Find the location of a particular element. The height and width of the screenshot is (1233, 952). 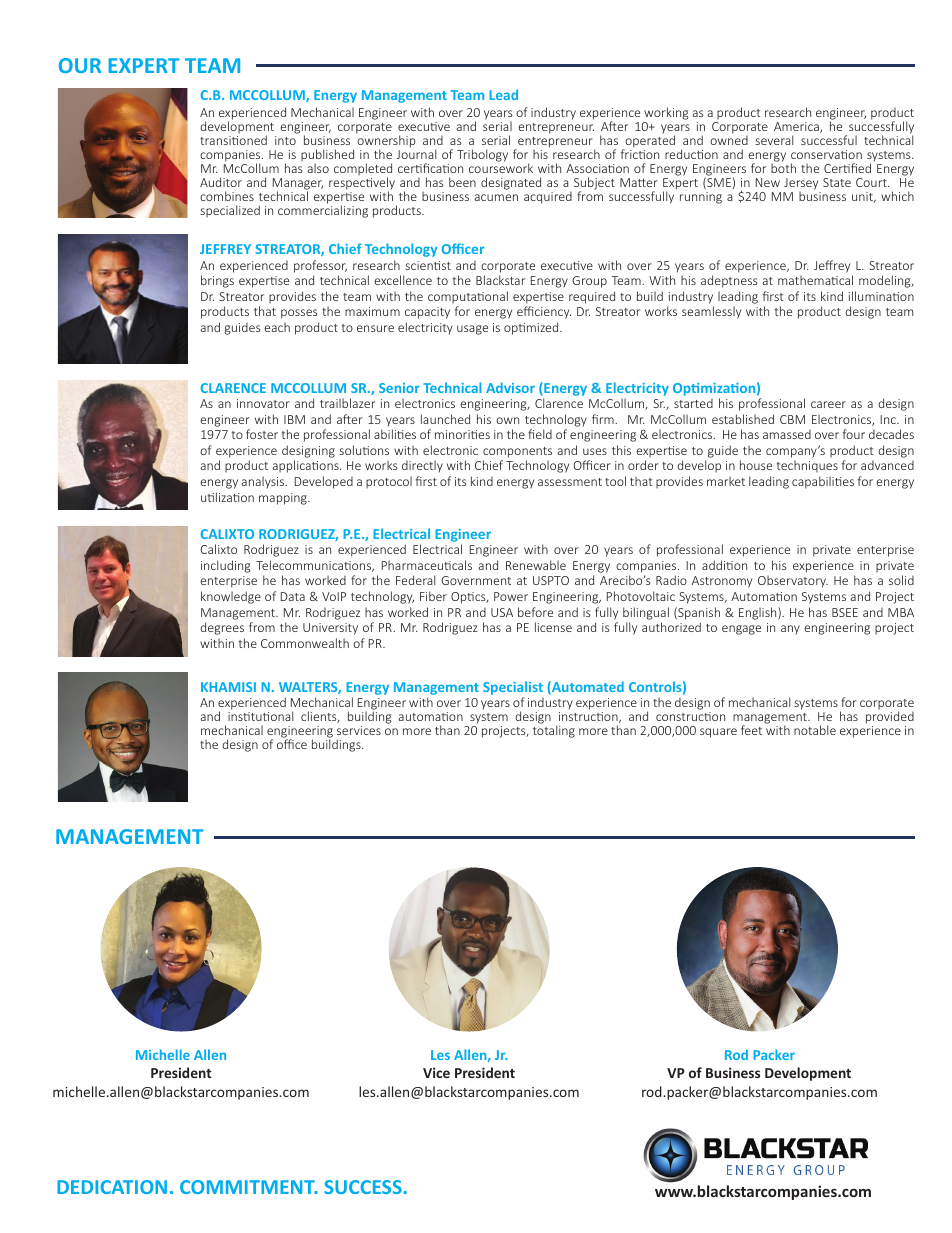

Advisor is located at coordinates (510, 387).
